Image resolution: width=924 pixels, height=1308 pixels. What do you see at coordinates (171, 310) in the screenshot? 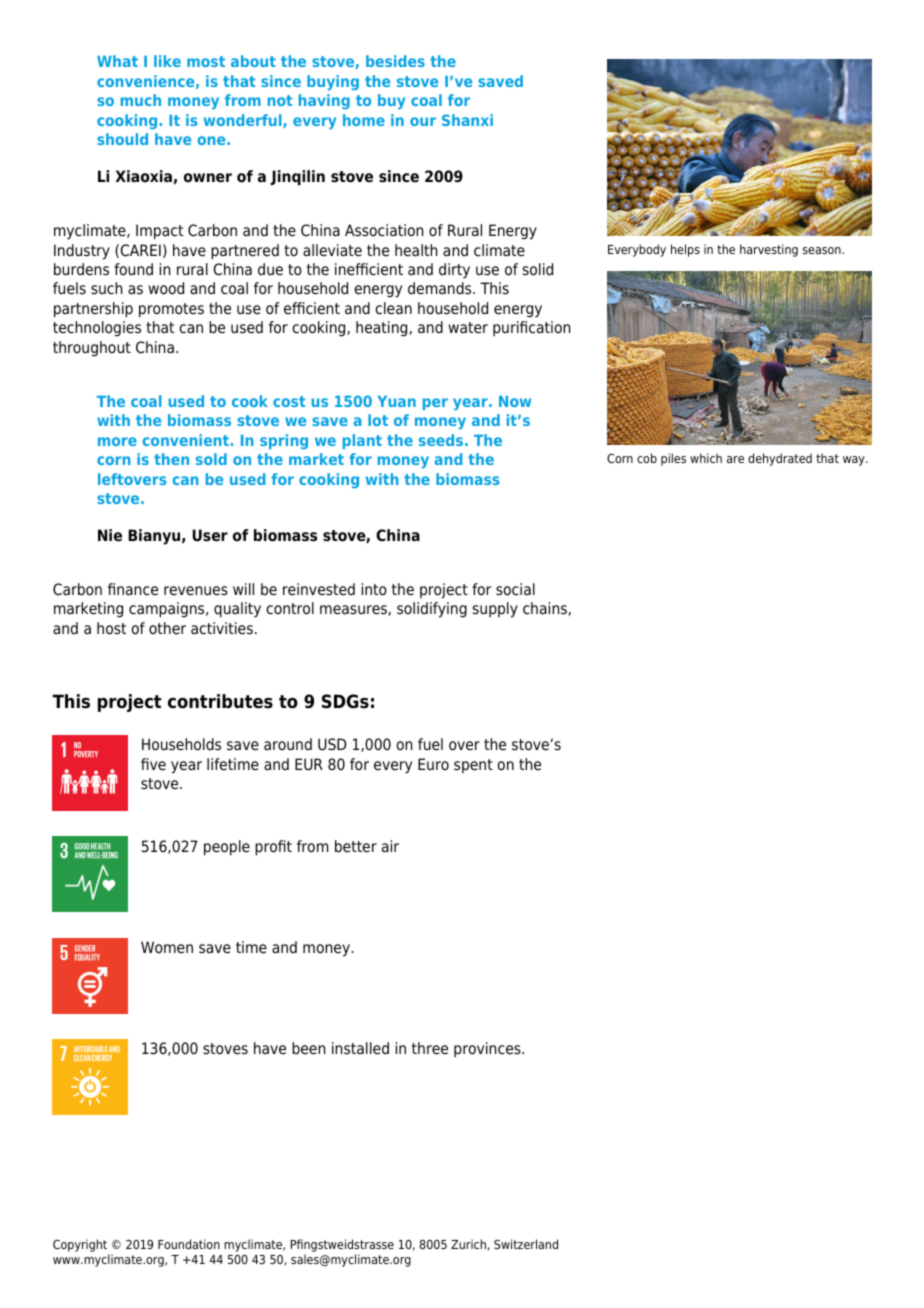
I see `promotes` at bounding box center [171, 310].
